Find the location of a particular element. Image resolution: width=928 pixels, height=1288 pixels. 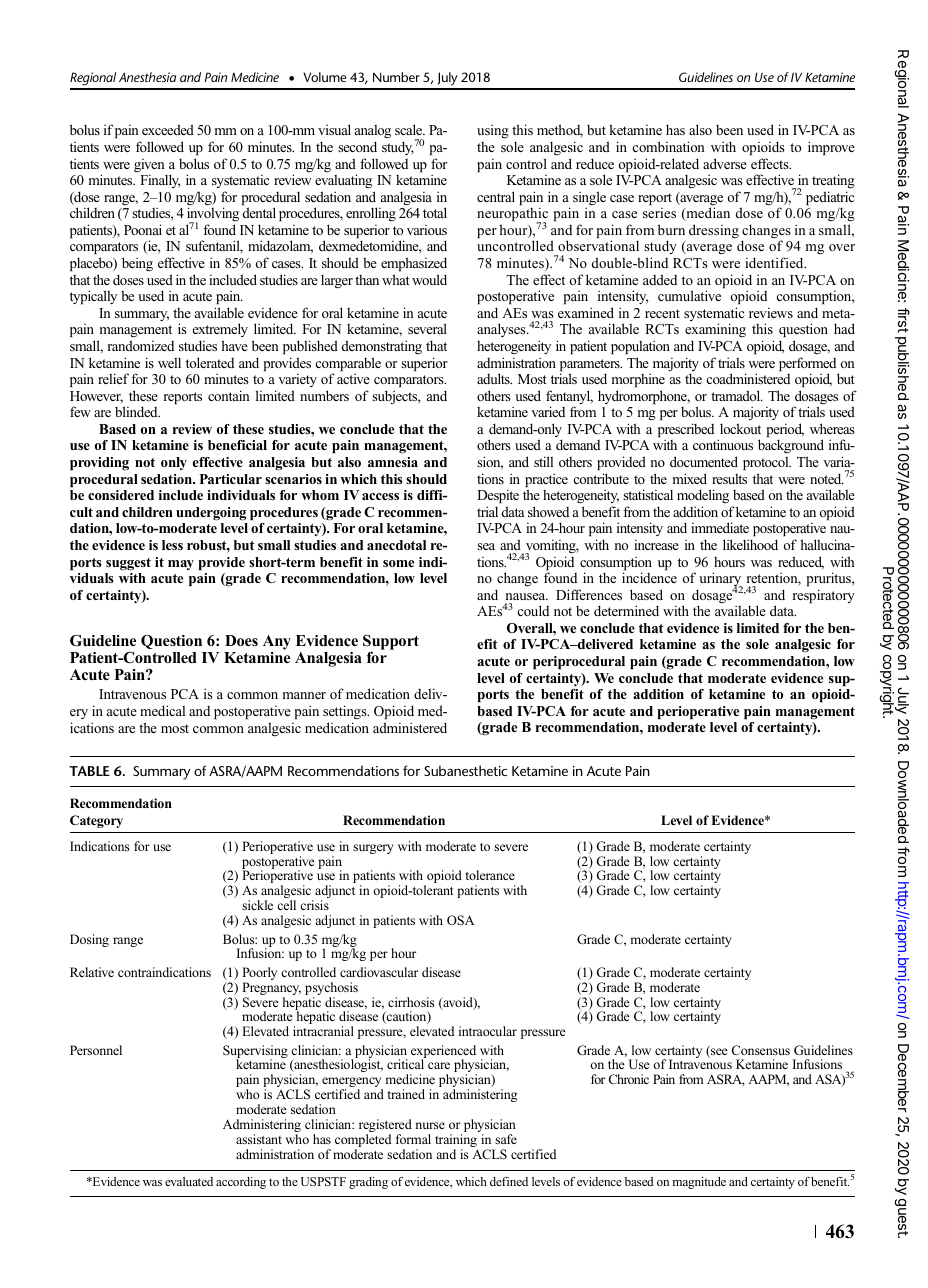

using is located at coordinates (493, 131).
